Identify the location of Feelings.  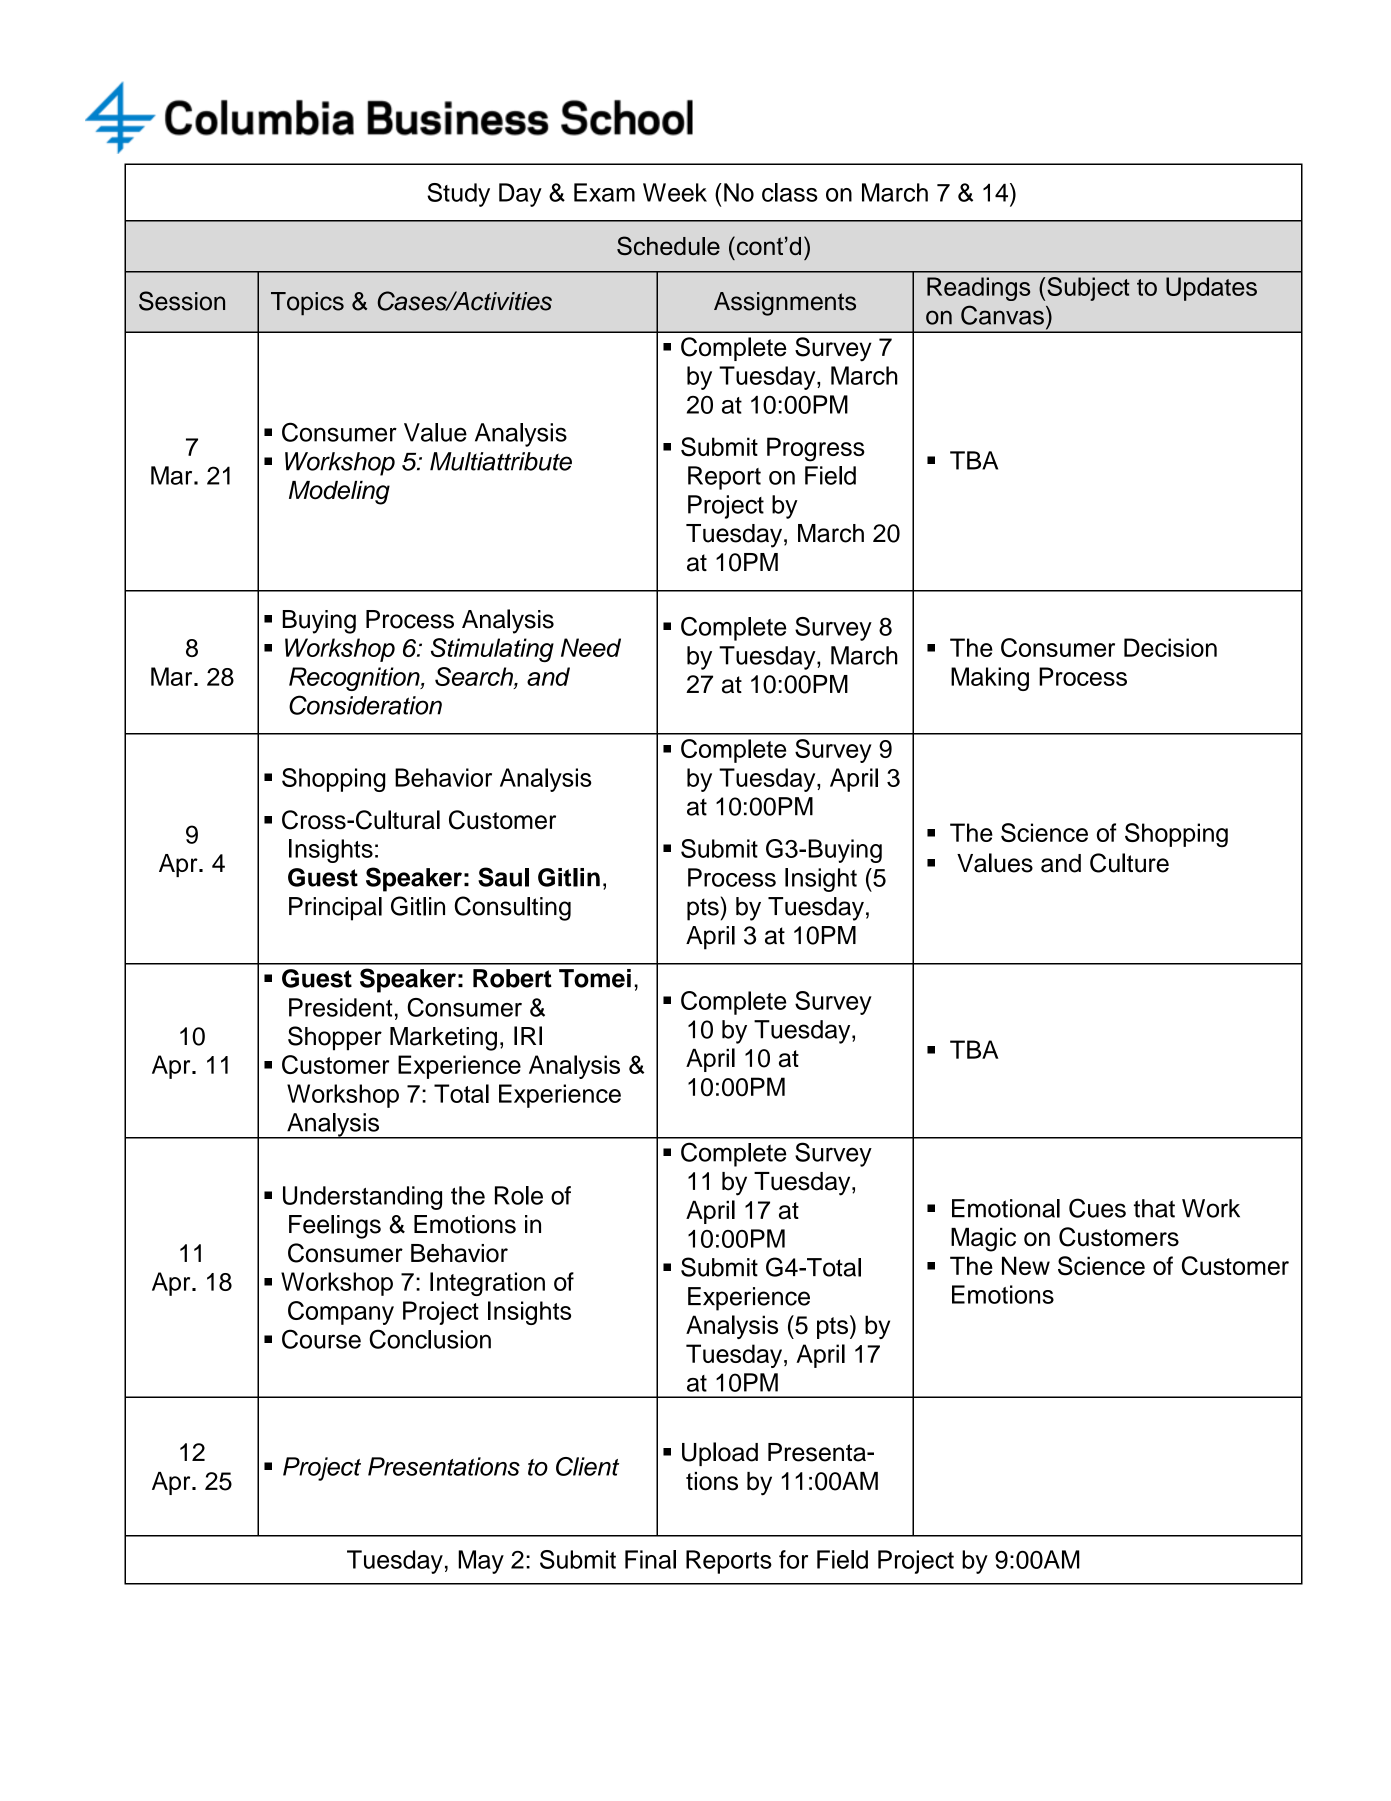
(335, 1227).
